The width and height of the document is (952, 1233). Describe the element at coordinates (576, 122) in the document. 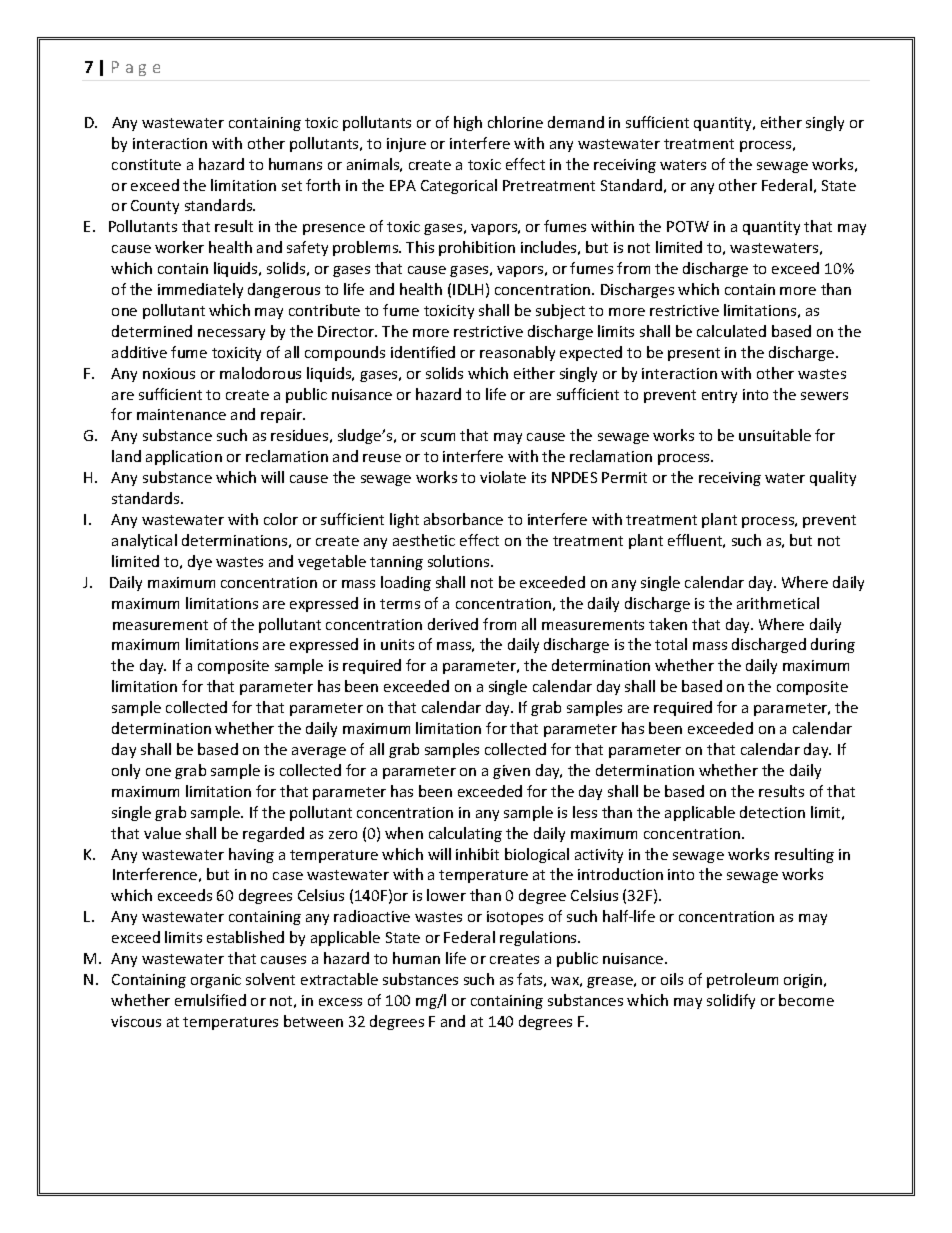

I see `demand` at that location.
